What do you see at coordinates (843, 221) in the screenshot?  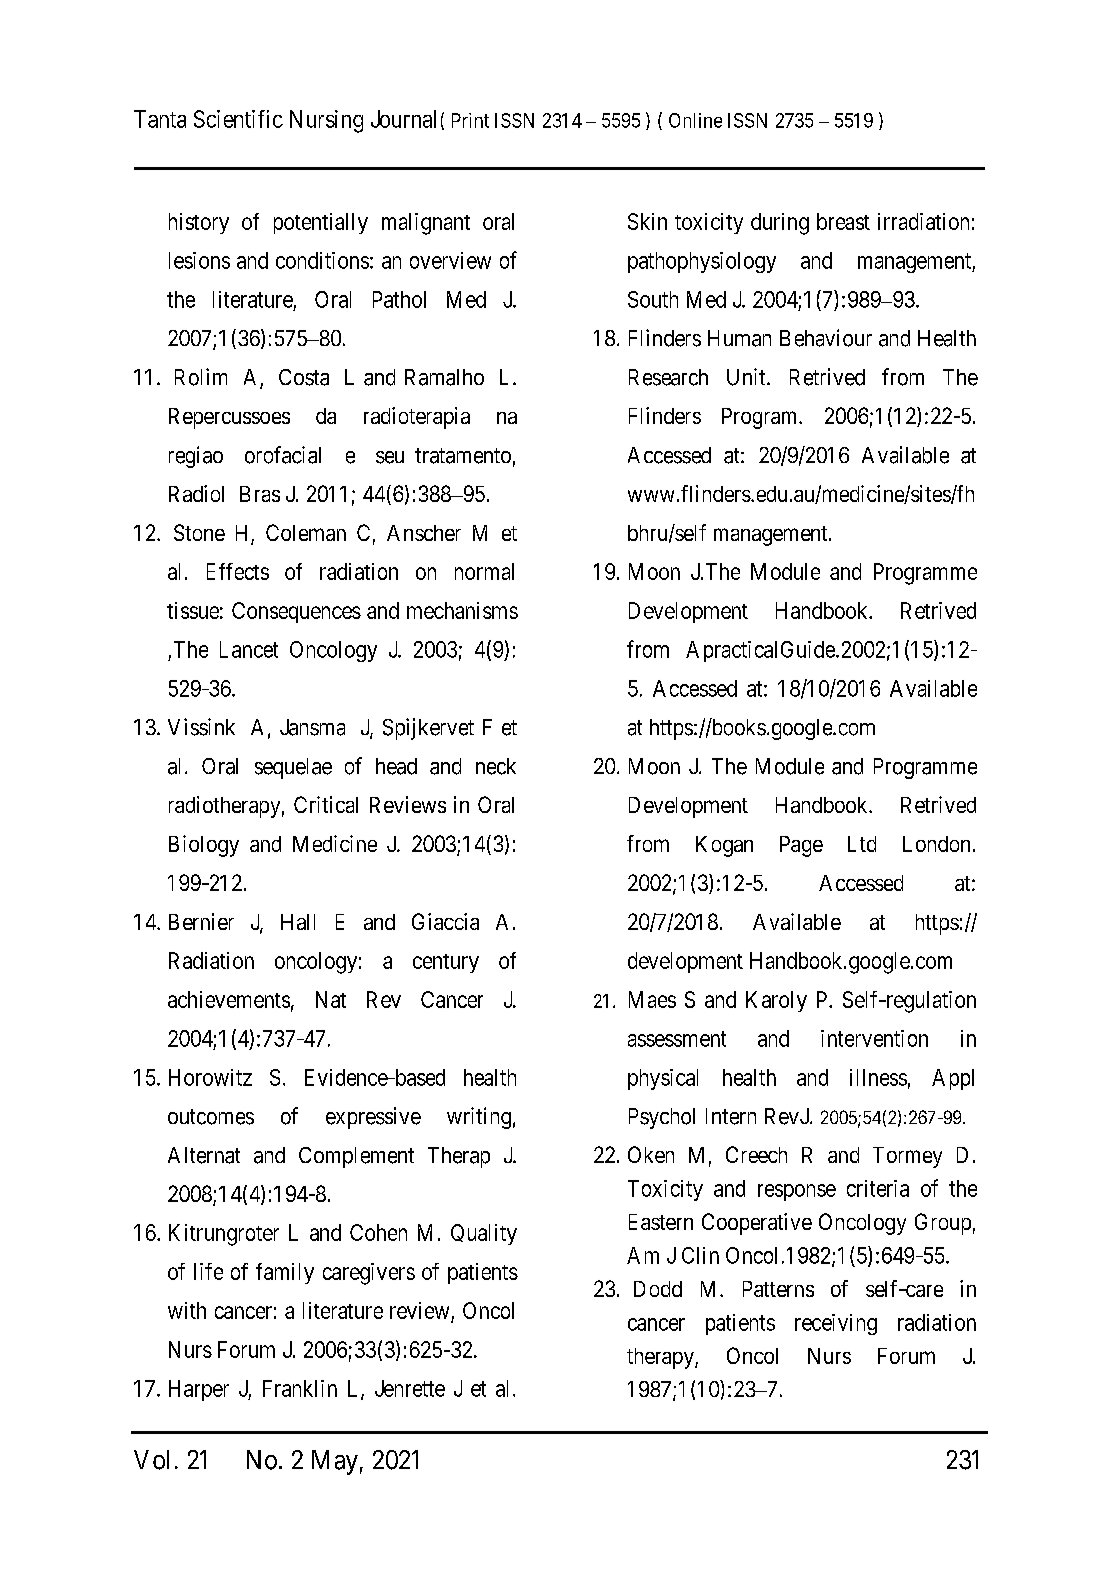 I see `breast` at bounding box center [843, 221].
